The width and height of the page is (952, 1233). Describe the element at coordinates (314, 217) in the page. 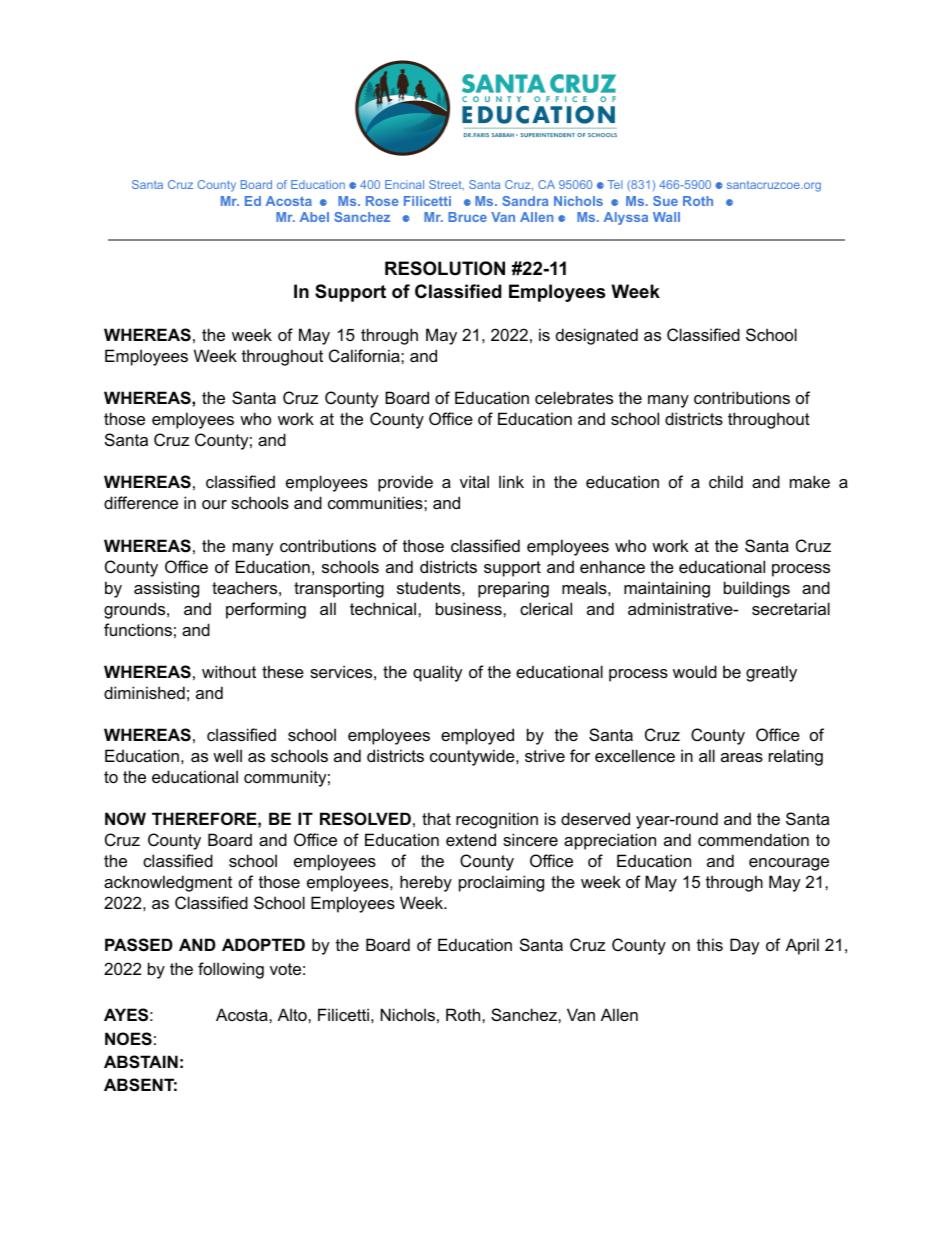

I see `Abel` at that location.
